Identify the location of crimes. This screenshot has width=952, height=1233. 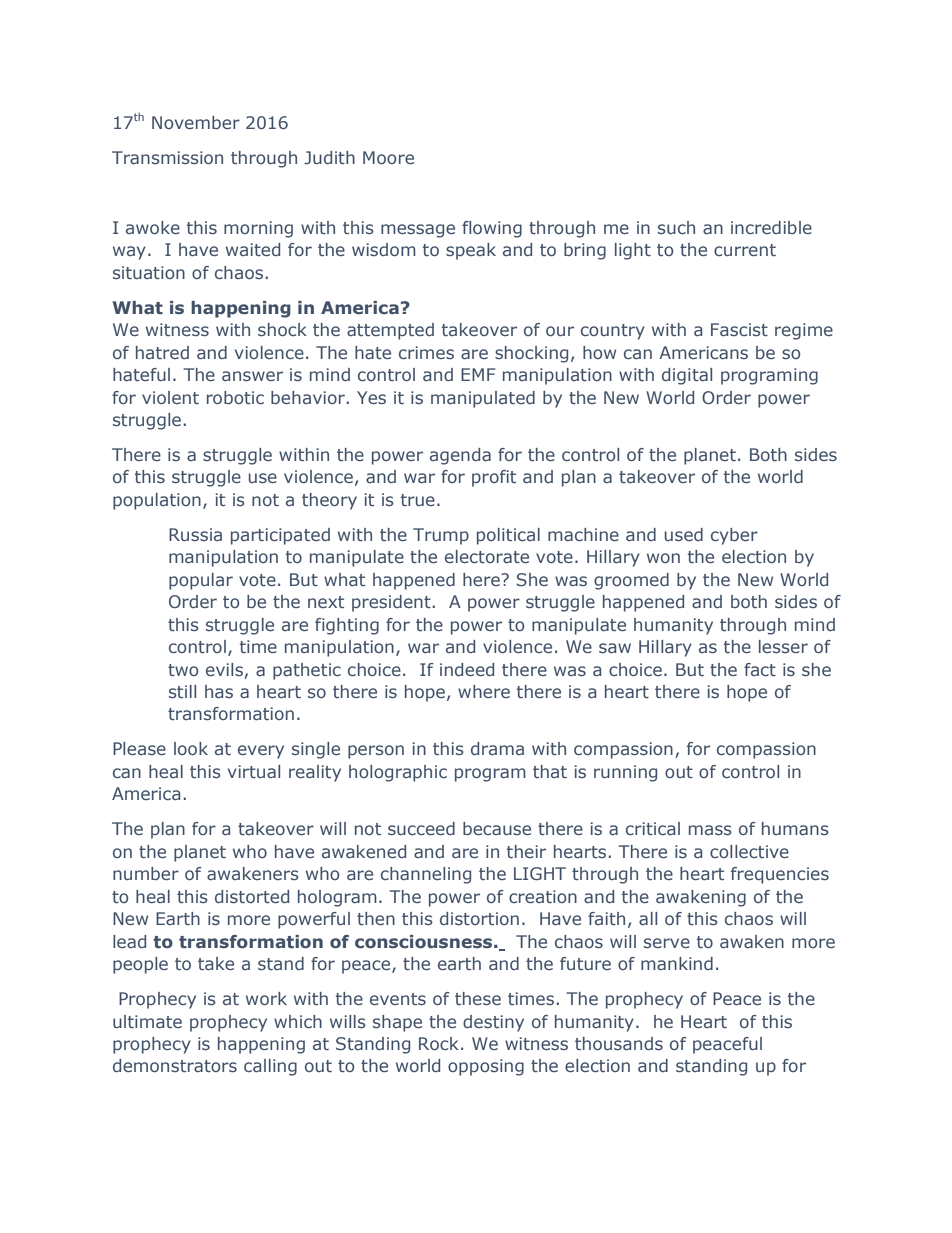
(426, 352).
